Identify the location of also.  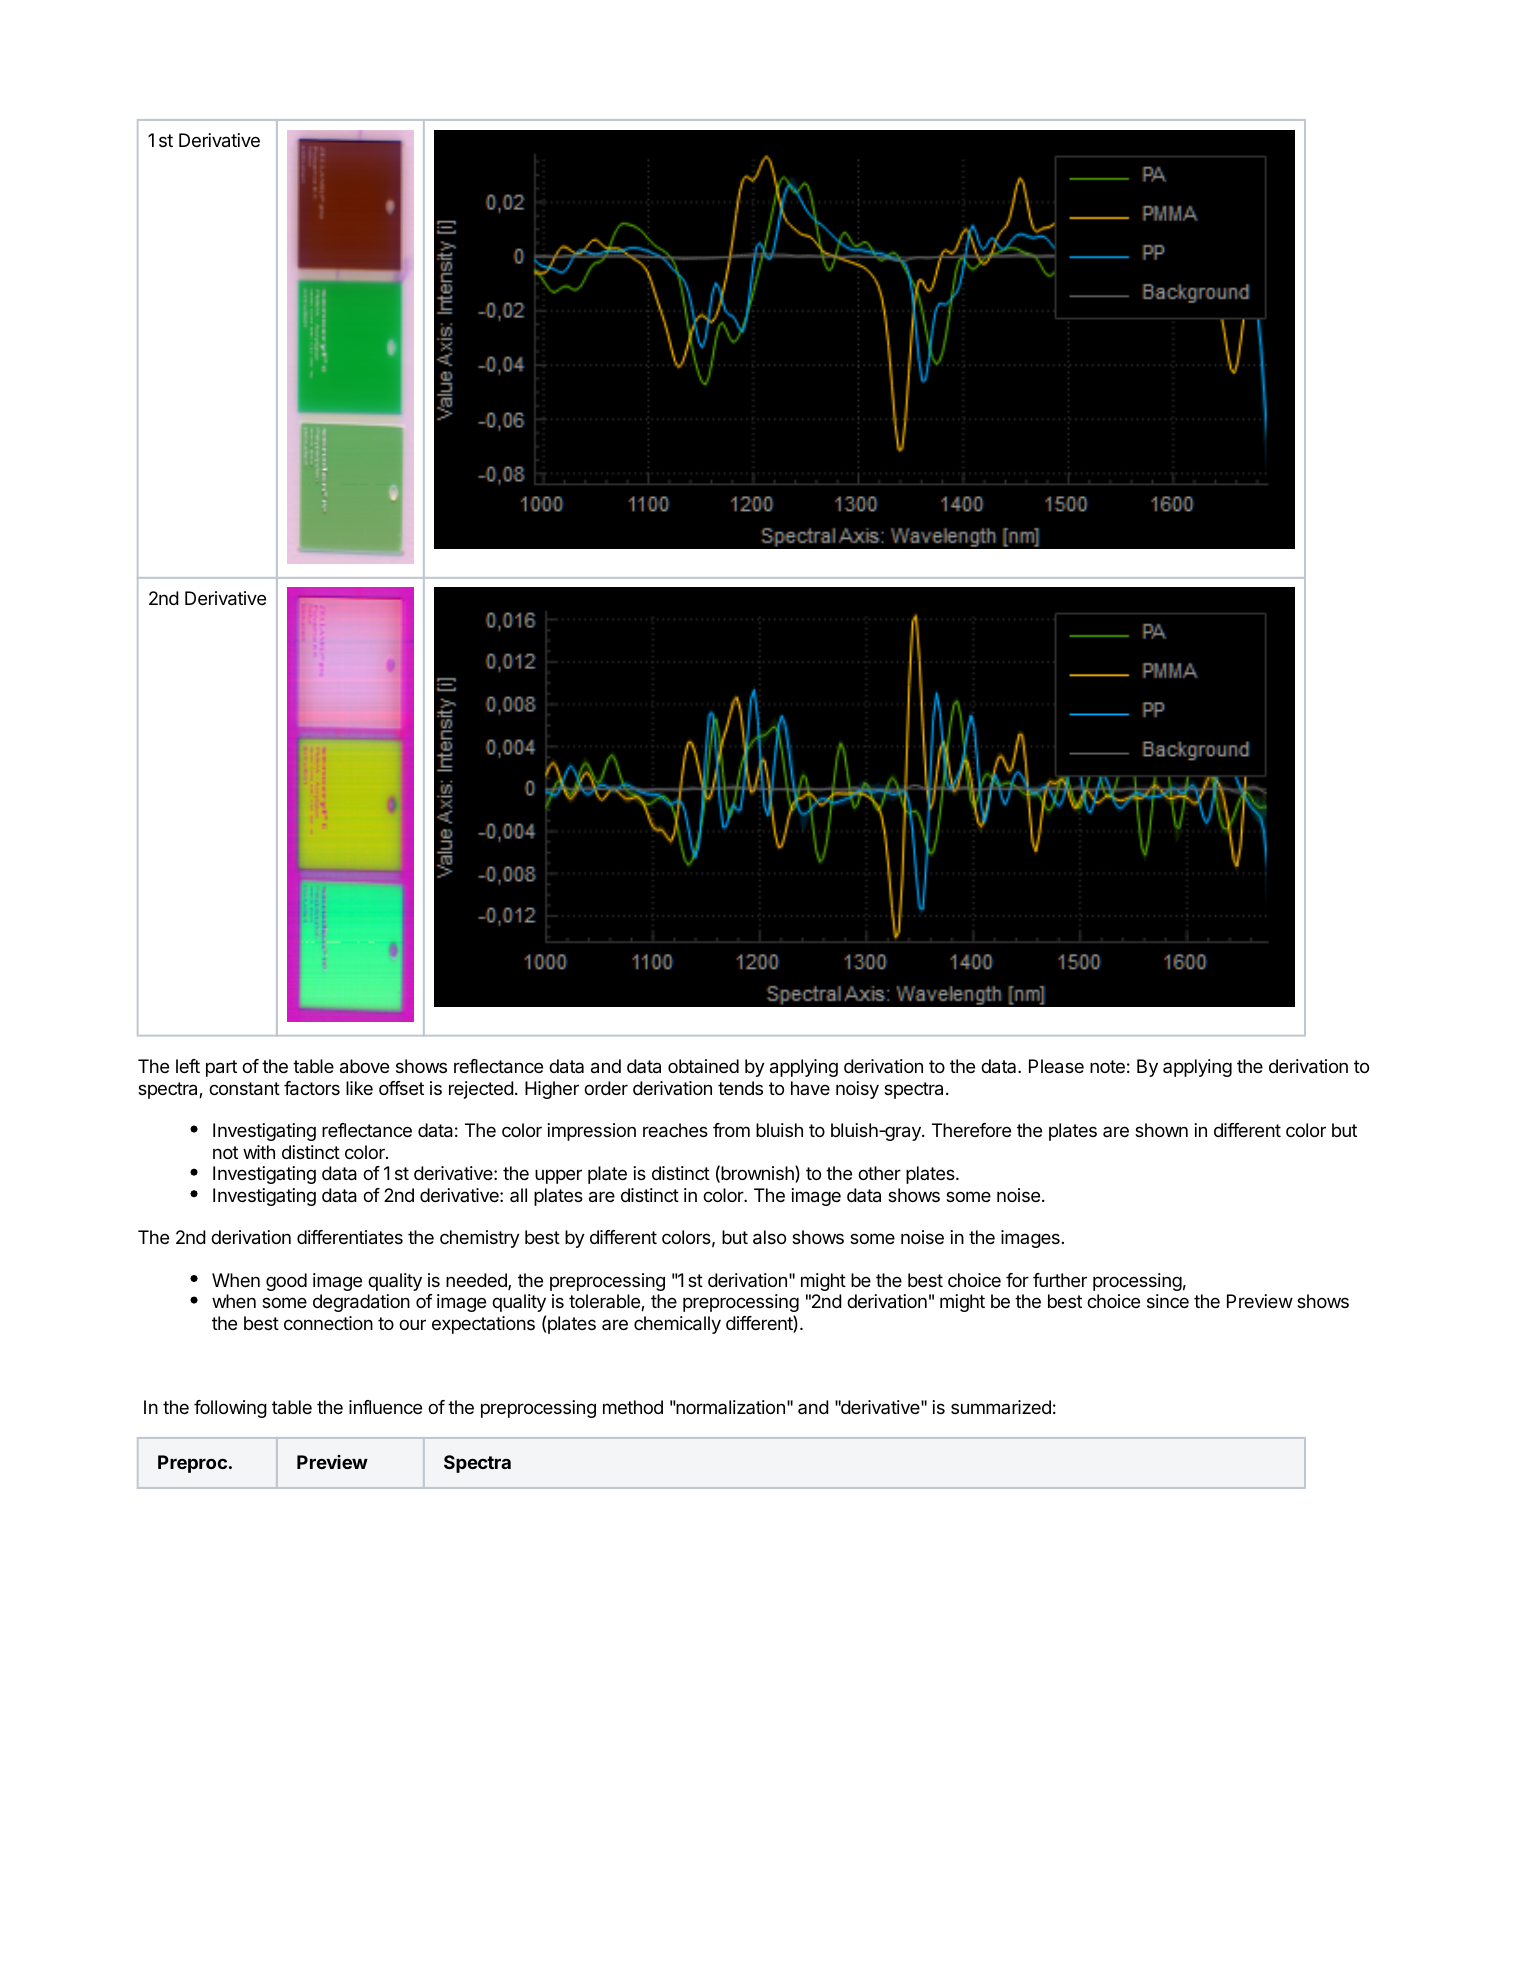
(769, 1237).
